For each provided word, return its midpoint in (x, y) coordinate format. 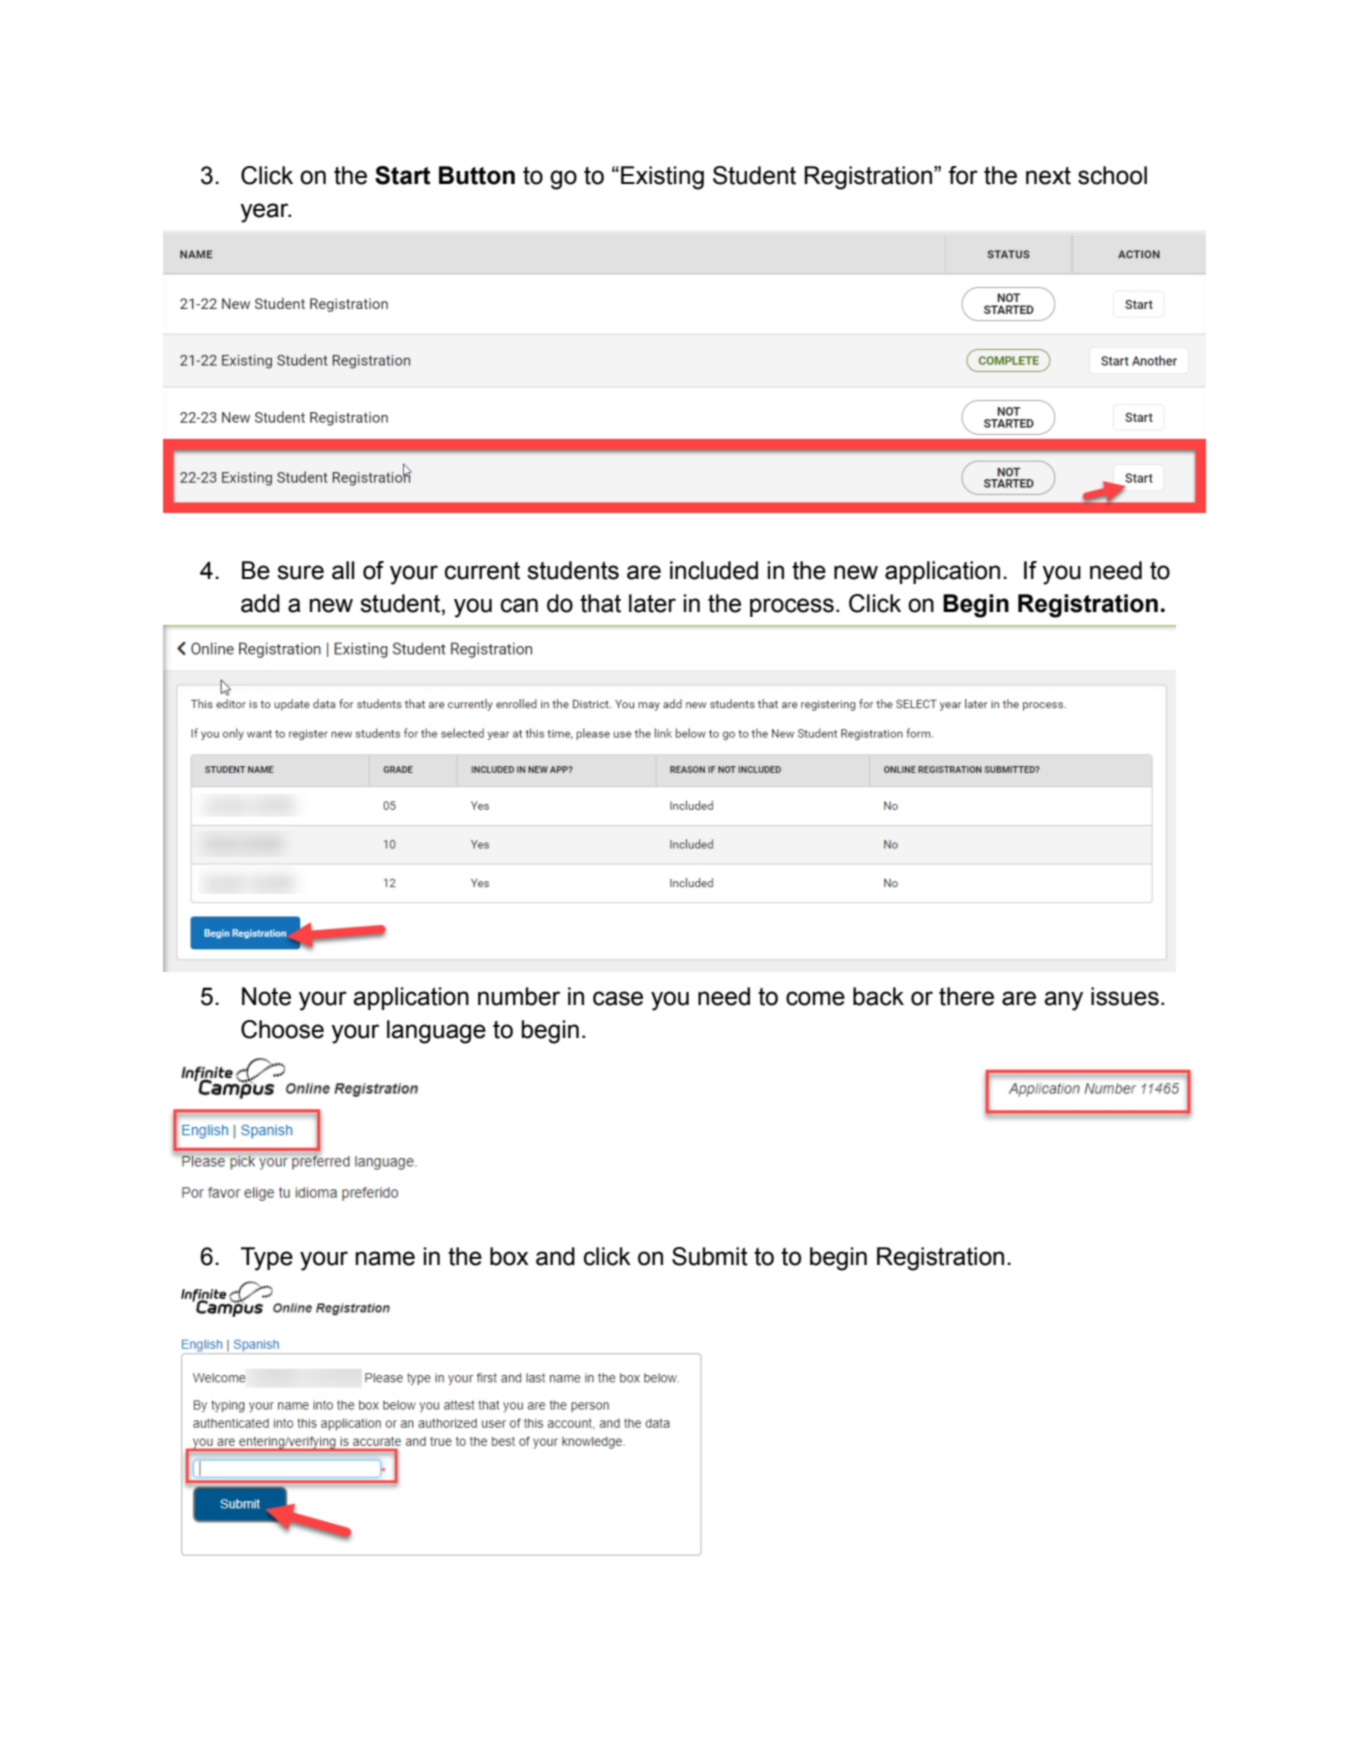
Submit (710, 1256)
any (1063, 1001)
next (1048, 176)
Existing (662, 178)
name (385, 1258)
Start (403, 175)
